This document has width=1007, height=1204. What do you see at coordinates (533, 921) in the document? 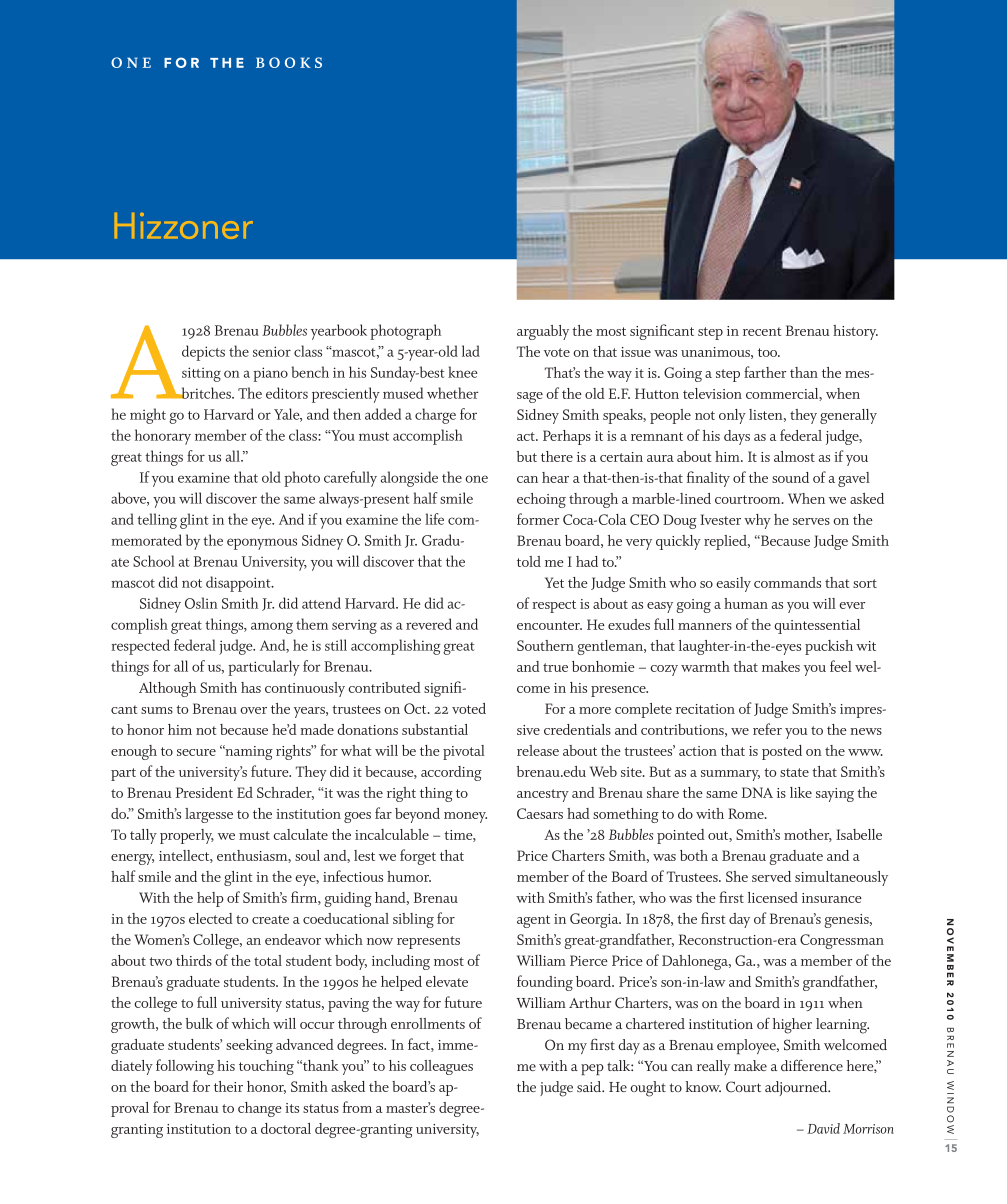
I see `agent` at bounding box center [533, 921].
